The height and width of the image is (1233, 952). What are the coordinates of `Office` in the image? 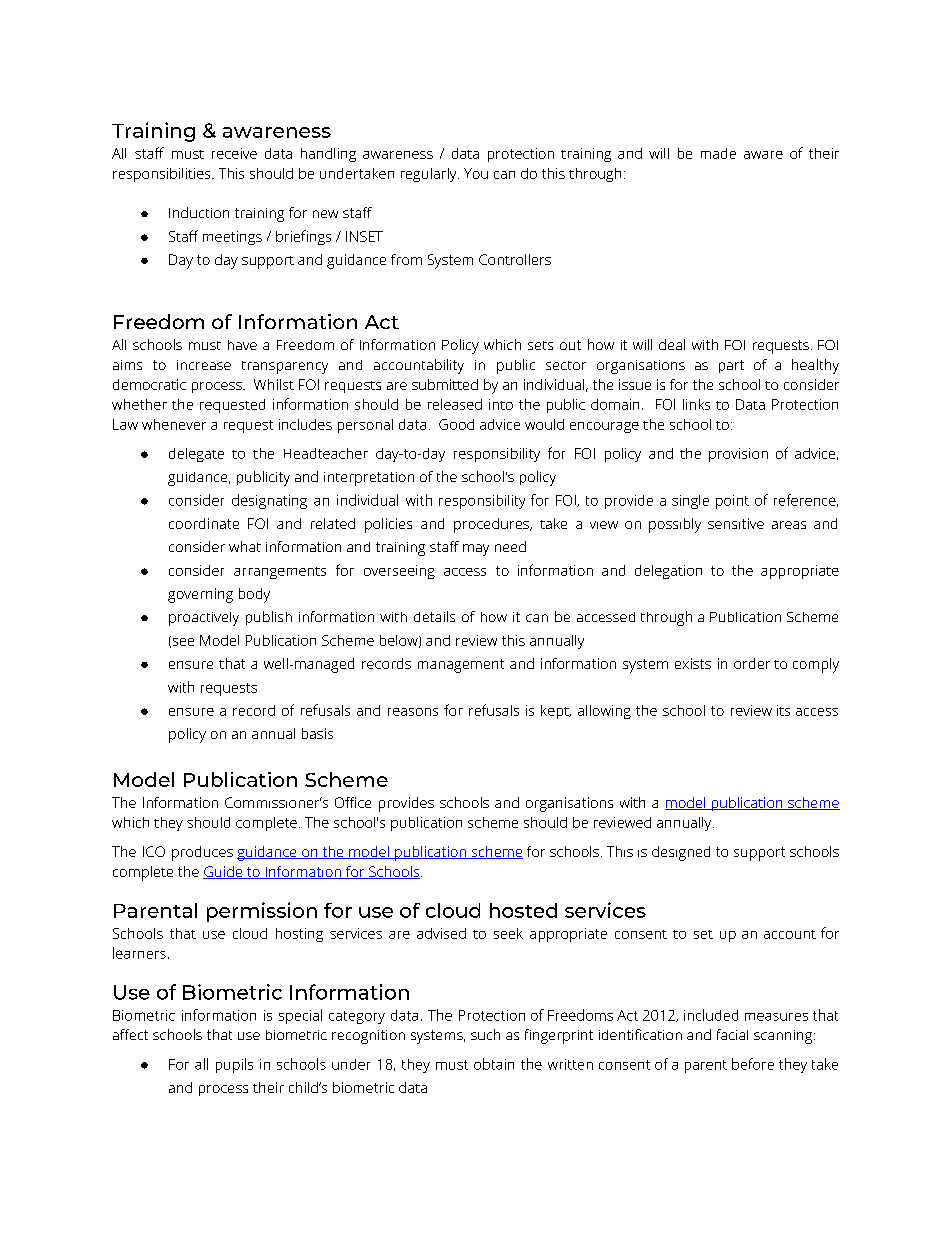 It's located at (353, 802).
